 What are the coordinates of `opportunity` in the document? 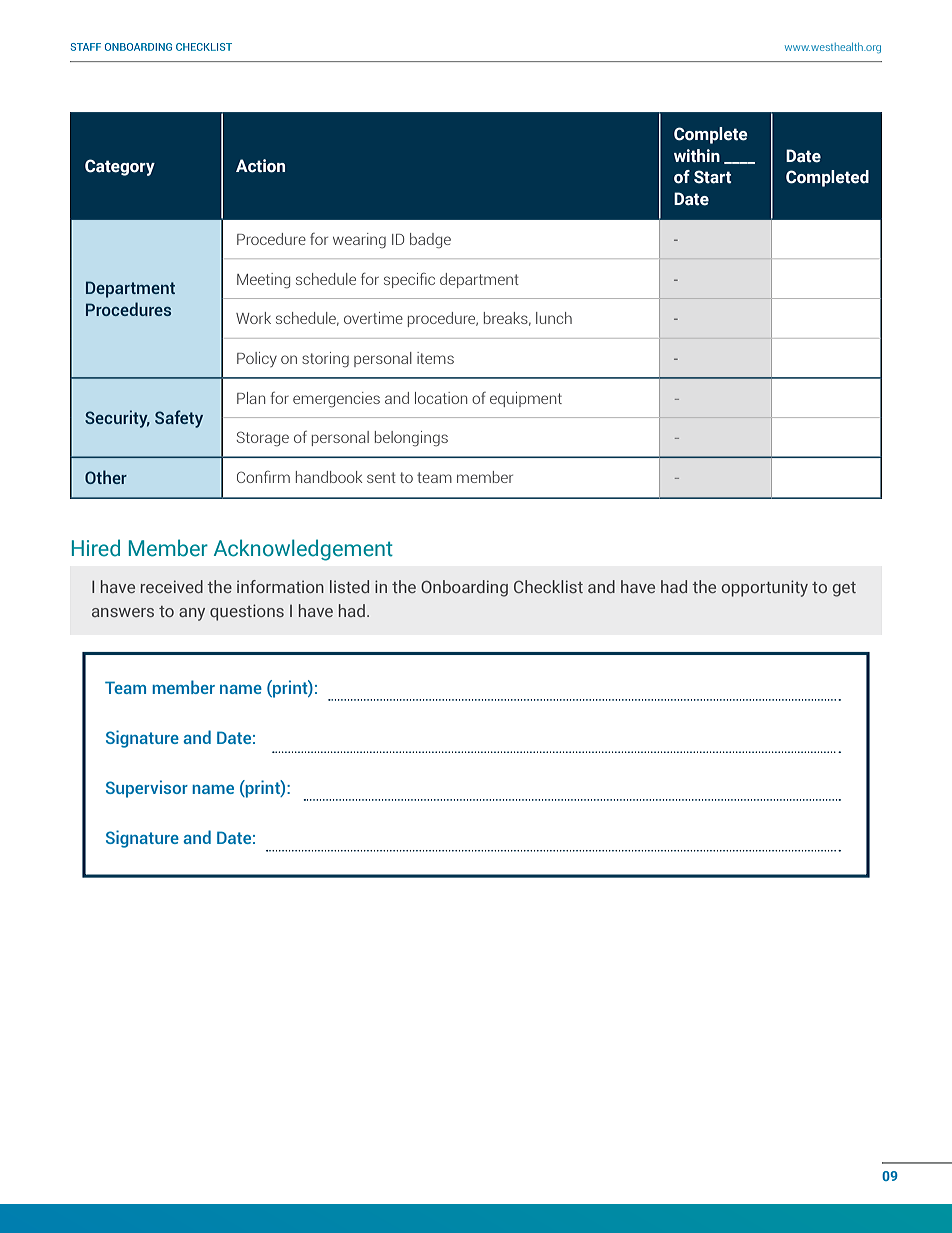 It's located at (765, 588).
